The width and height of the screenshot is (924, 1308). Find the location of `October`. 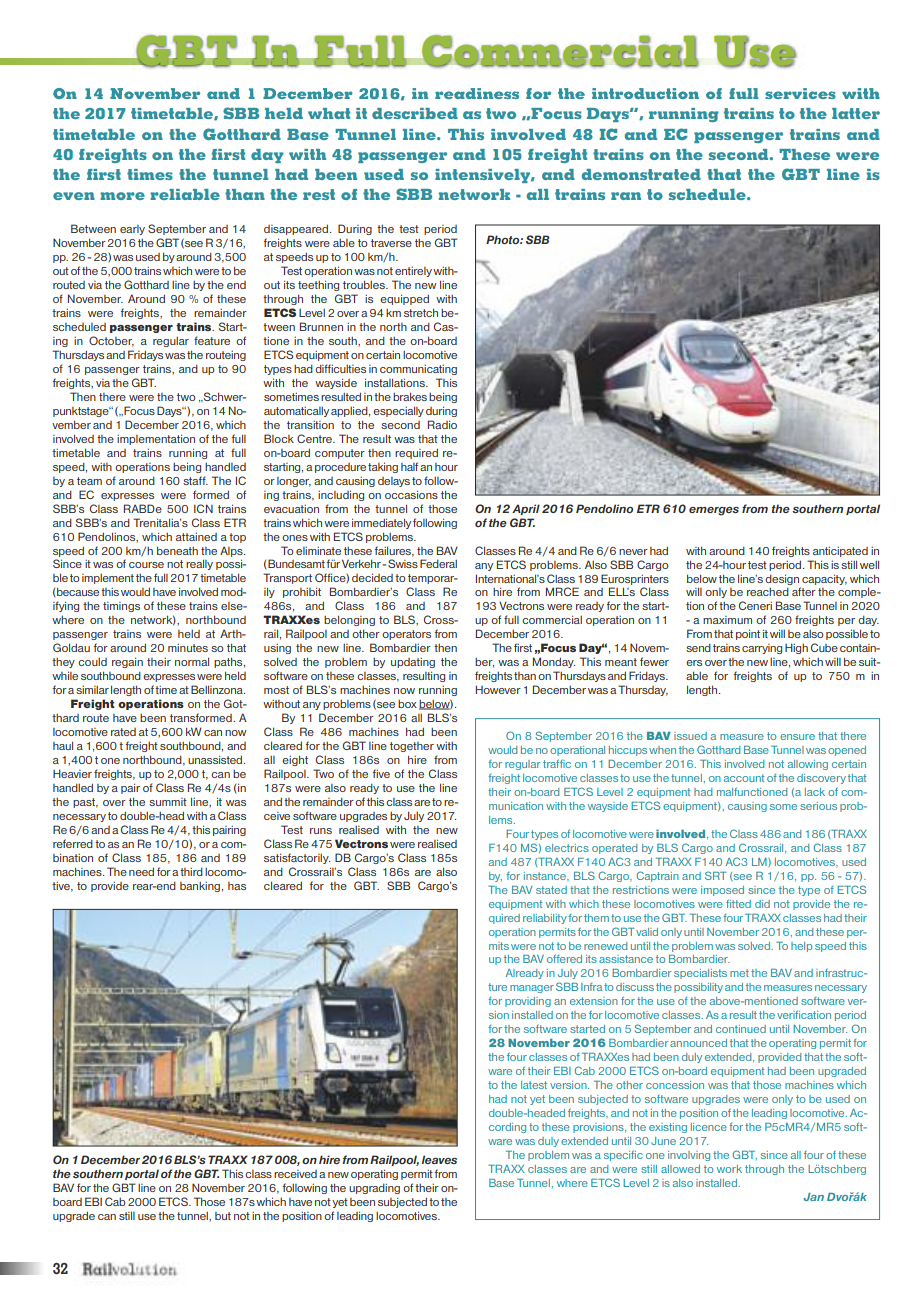

October is located at coordinates (111, 341).
